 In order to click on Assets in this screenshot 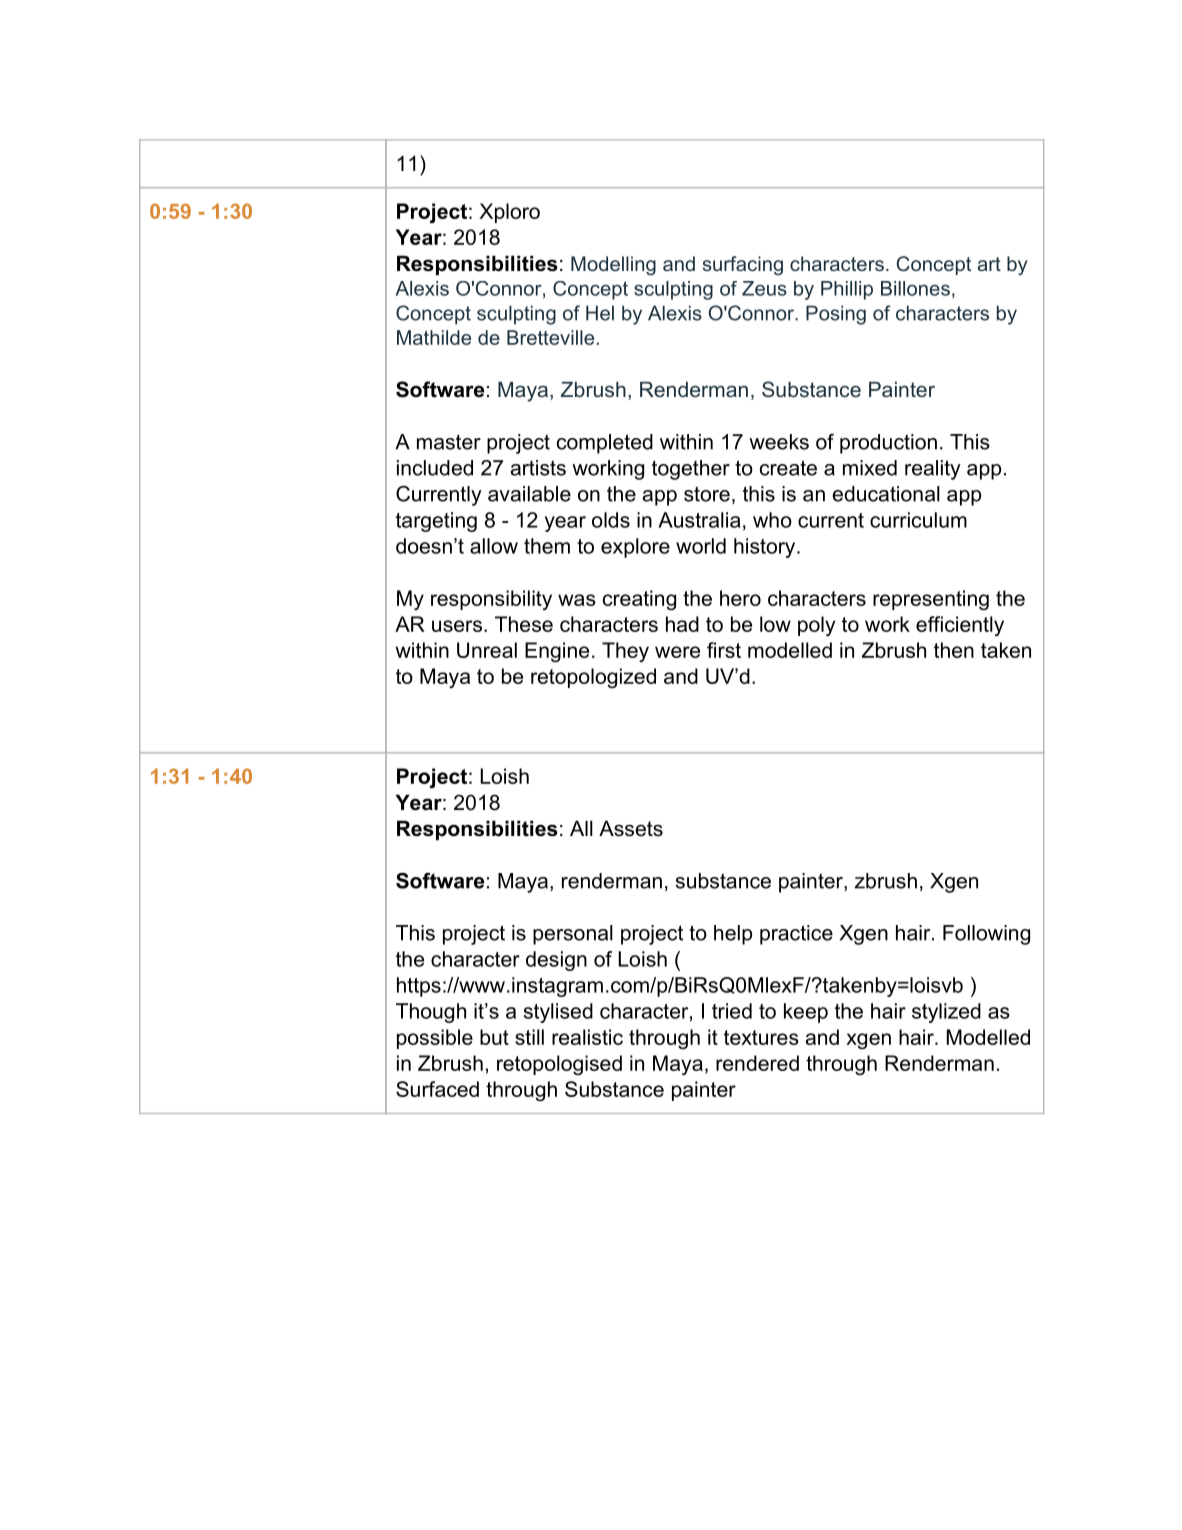, I will do `click(631, 828)`.
